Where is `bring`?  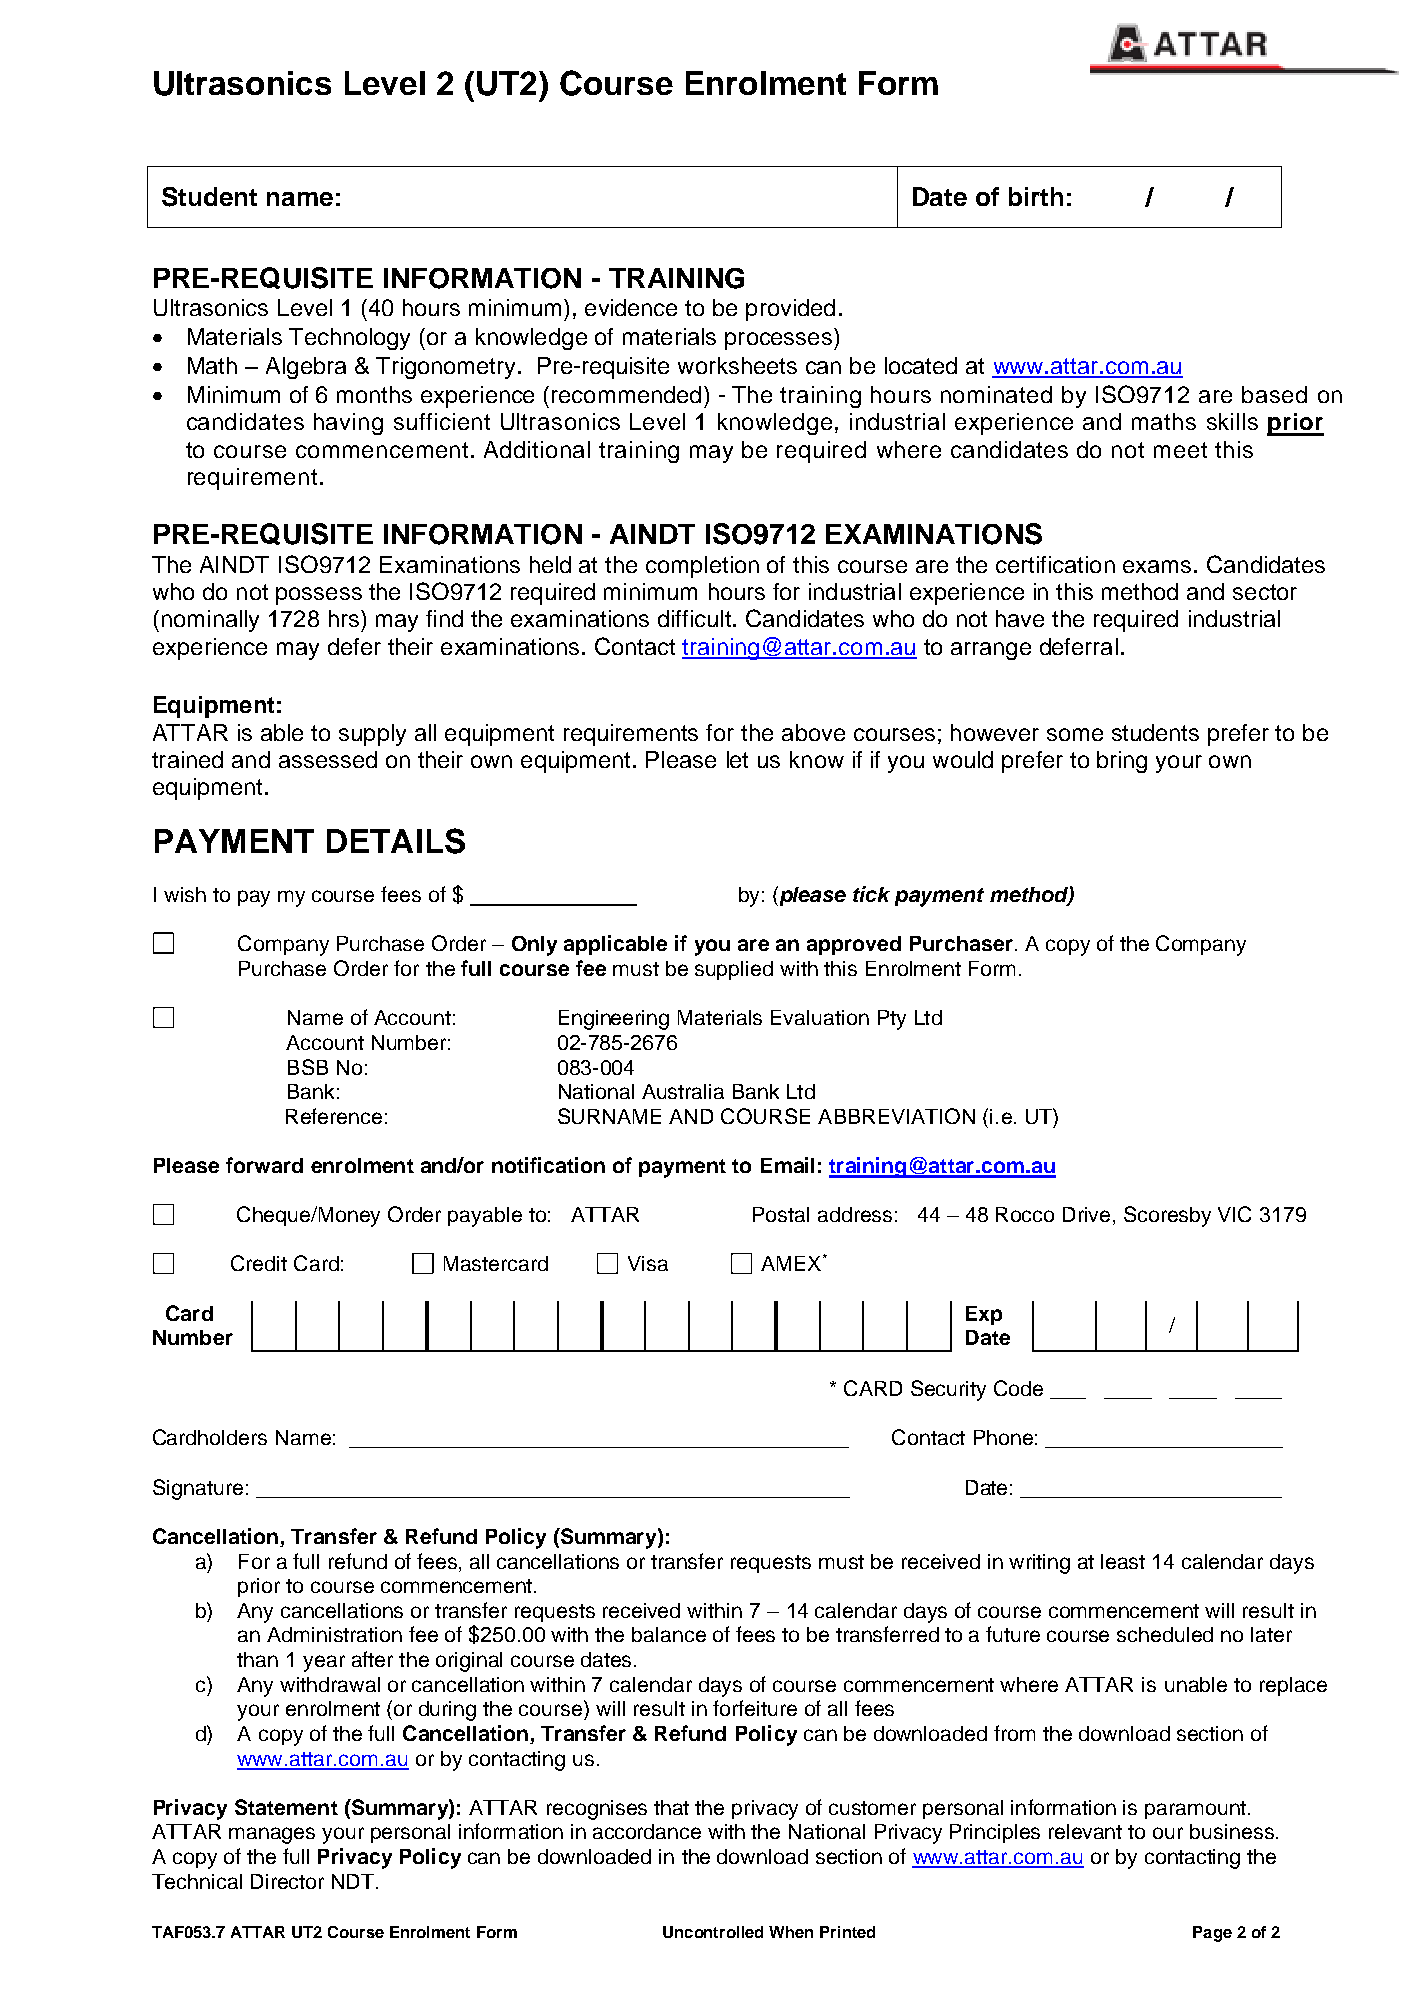 bring is located at coordinates (1122, 762).
